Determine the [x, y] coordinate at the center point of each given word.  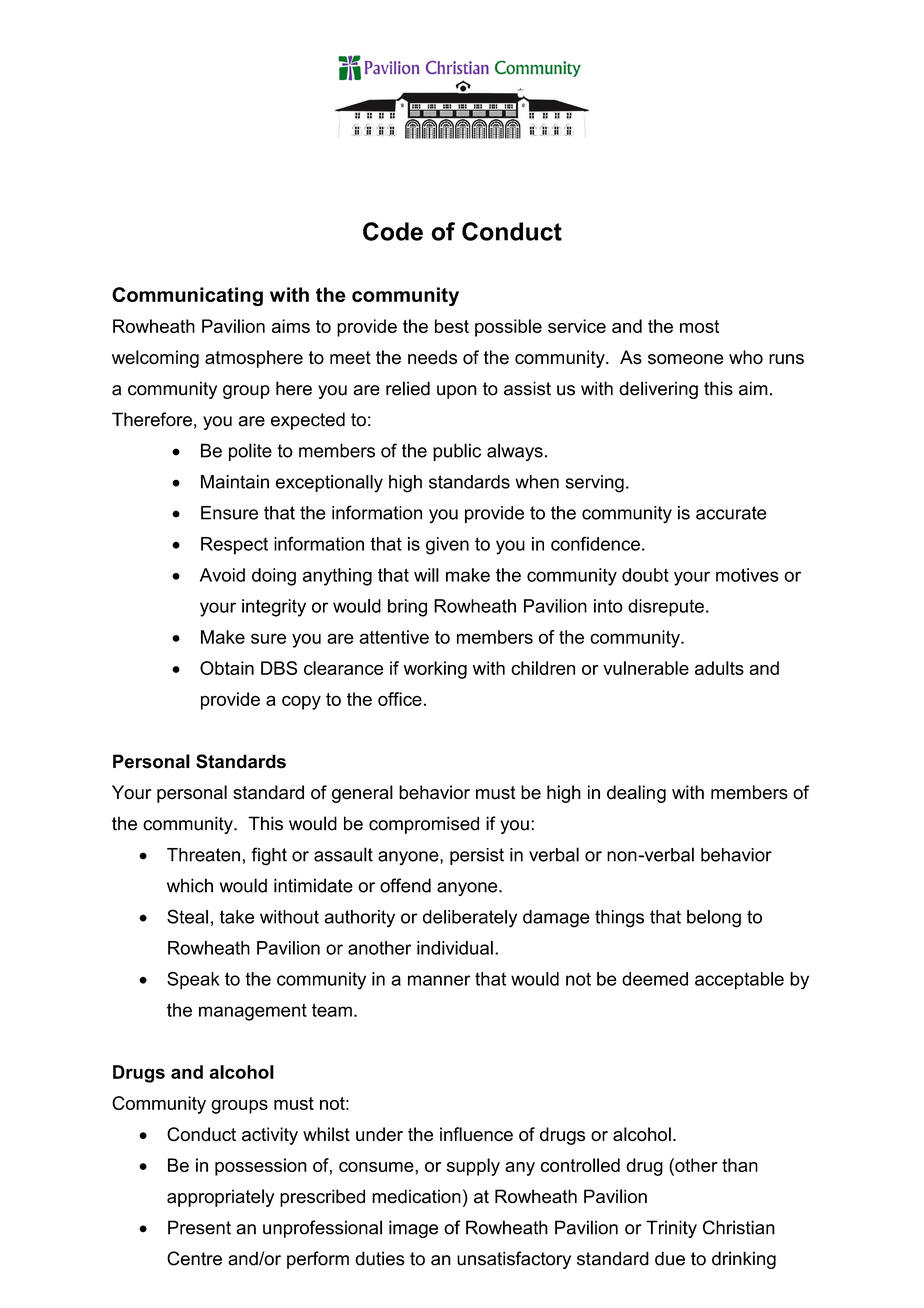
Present [199, 1227]
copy [301, 703]
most [699, 326]
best [452, 326]
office [400, 699]
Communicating [187, 296]
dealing [636, 794]
